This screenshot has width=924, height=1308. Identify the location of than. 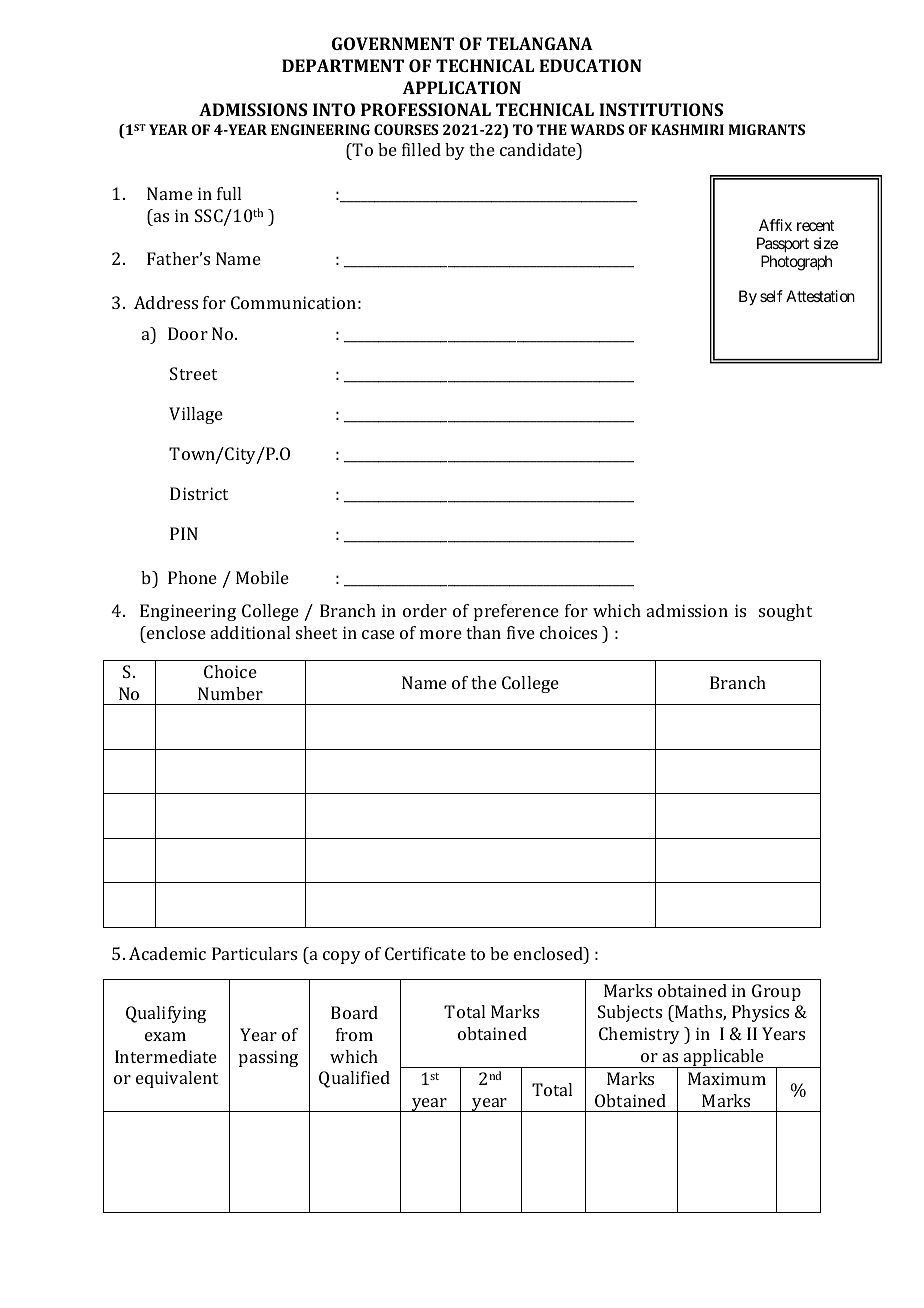
(483, 632).
